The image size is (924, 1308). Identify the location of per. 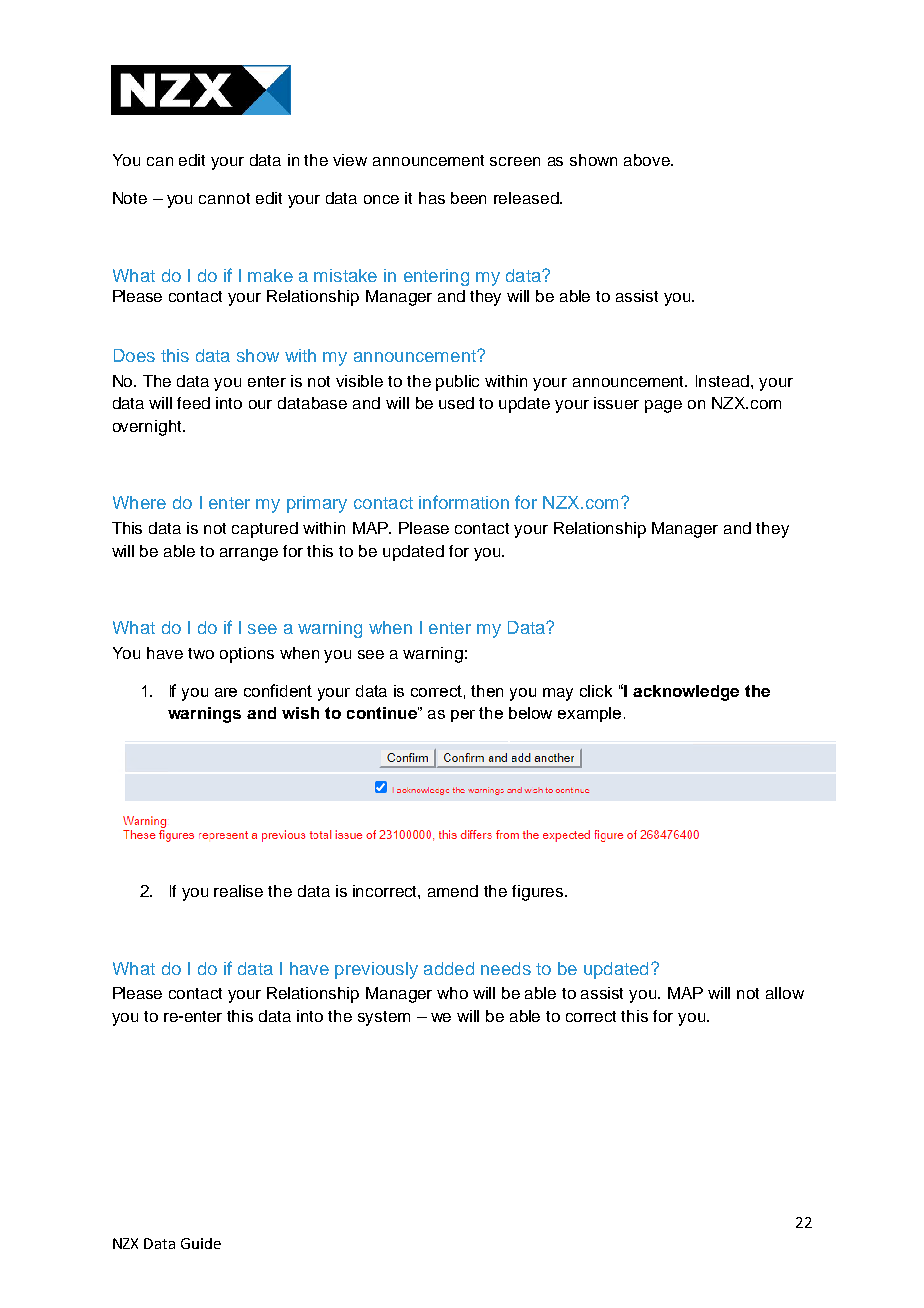
(463, 716).
